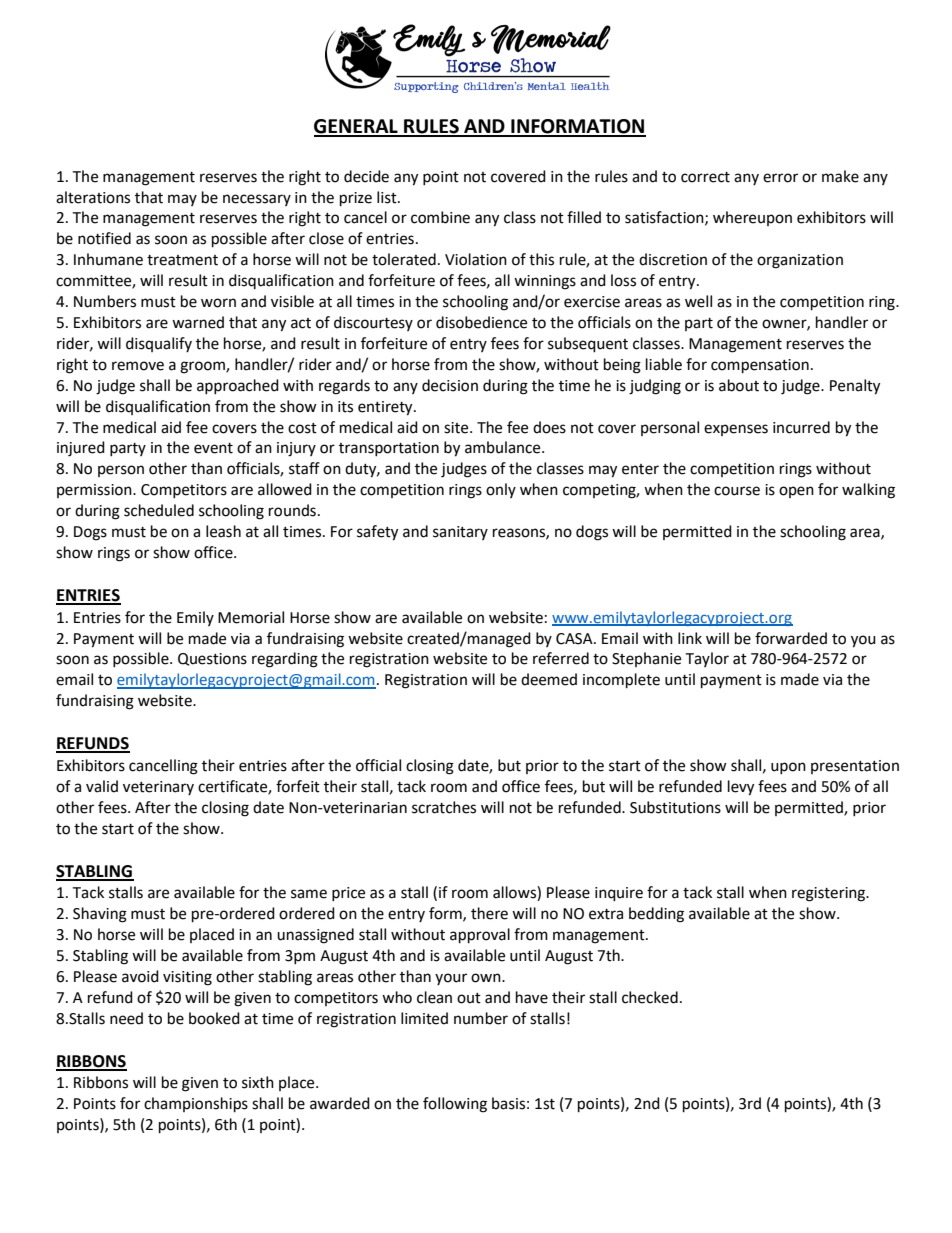 The height and width of the page is (1233, 952). I want to click on veterinary, so click(158, 788).
